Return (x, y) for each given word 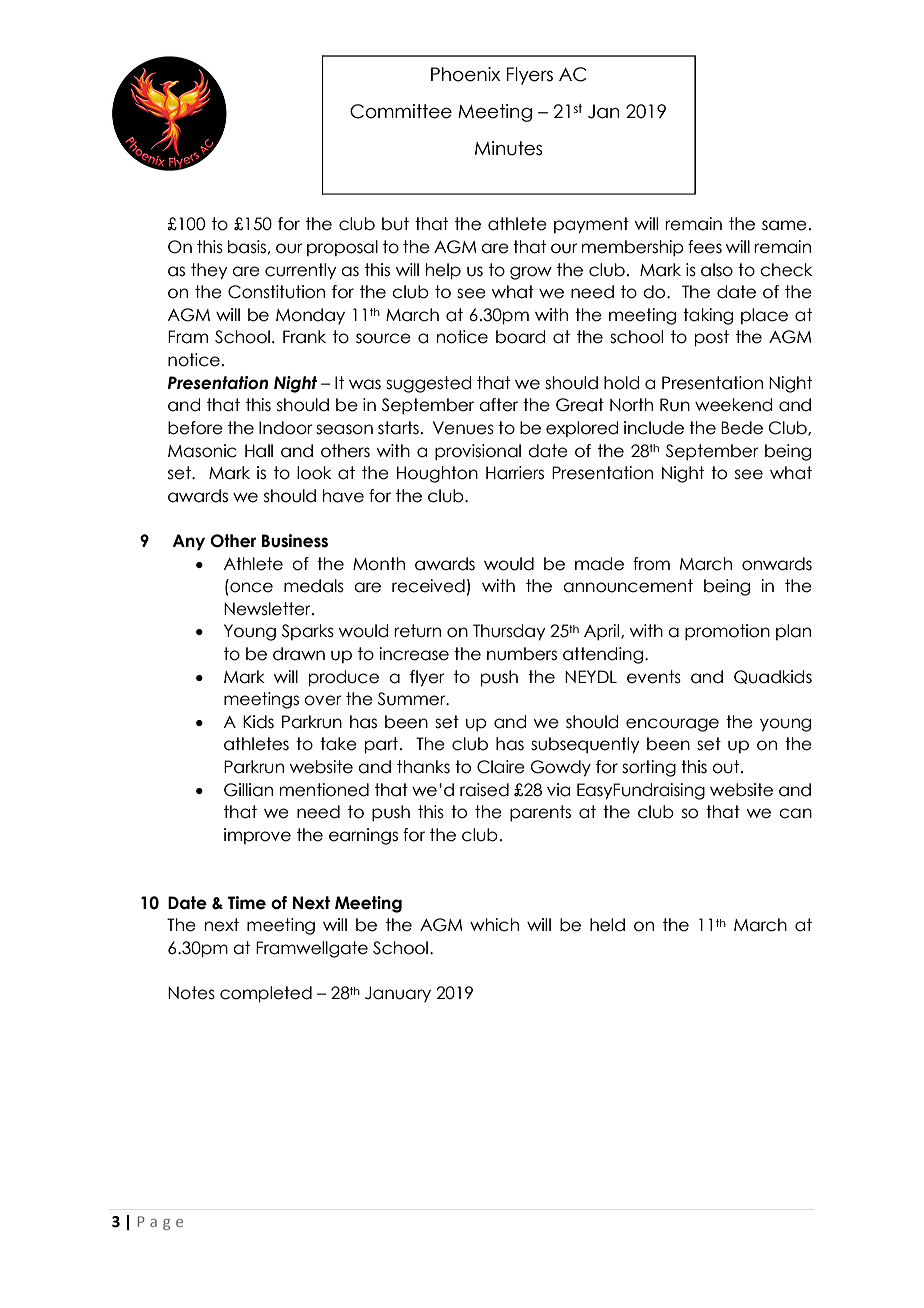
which (494, 925)
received (428, 586)
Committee (401, 111)
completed (266, 994)
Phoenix (465, 74)
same (784, 225)
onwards (777, 564)
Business (295, 541)
